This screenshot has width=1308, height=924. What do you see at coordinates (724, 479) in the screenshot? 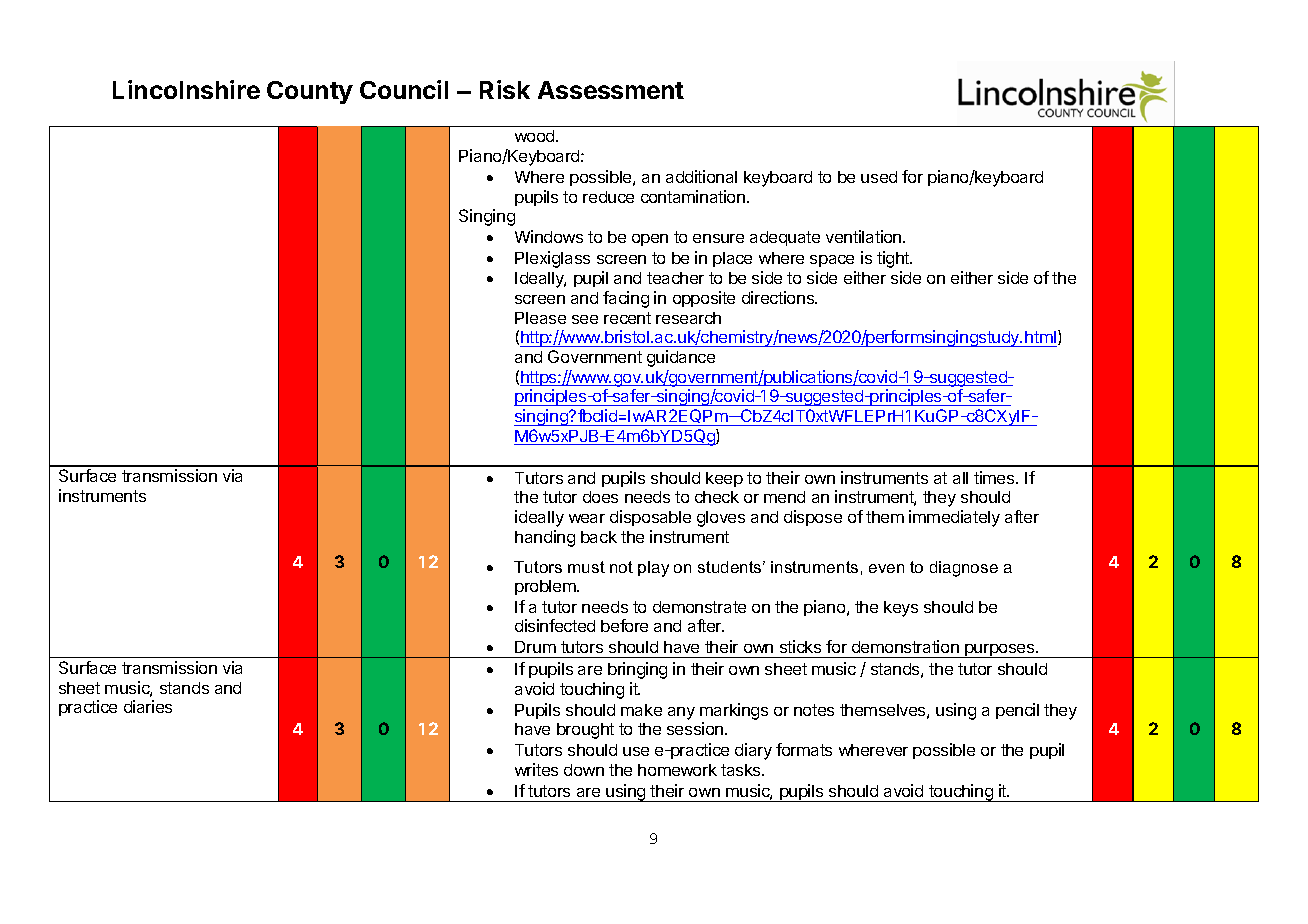
I see `keep` at bounding box center [724, 479].
